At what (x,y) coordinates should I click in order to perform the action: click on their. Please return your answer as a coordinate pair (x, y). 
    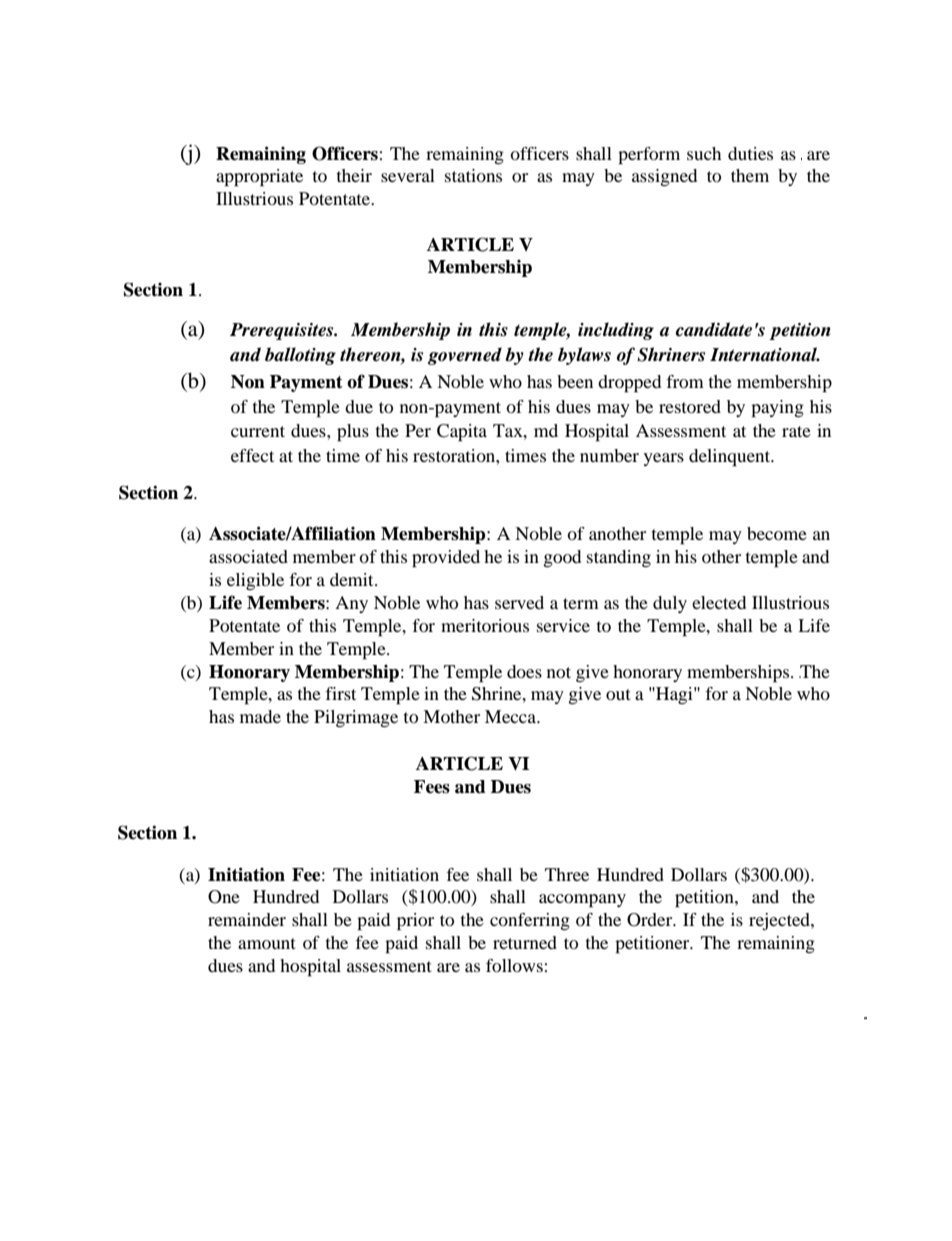
    Looking at the image, I should click on (354, 175).
